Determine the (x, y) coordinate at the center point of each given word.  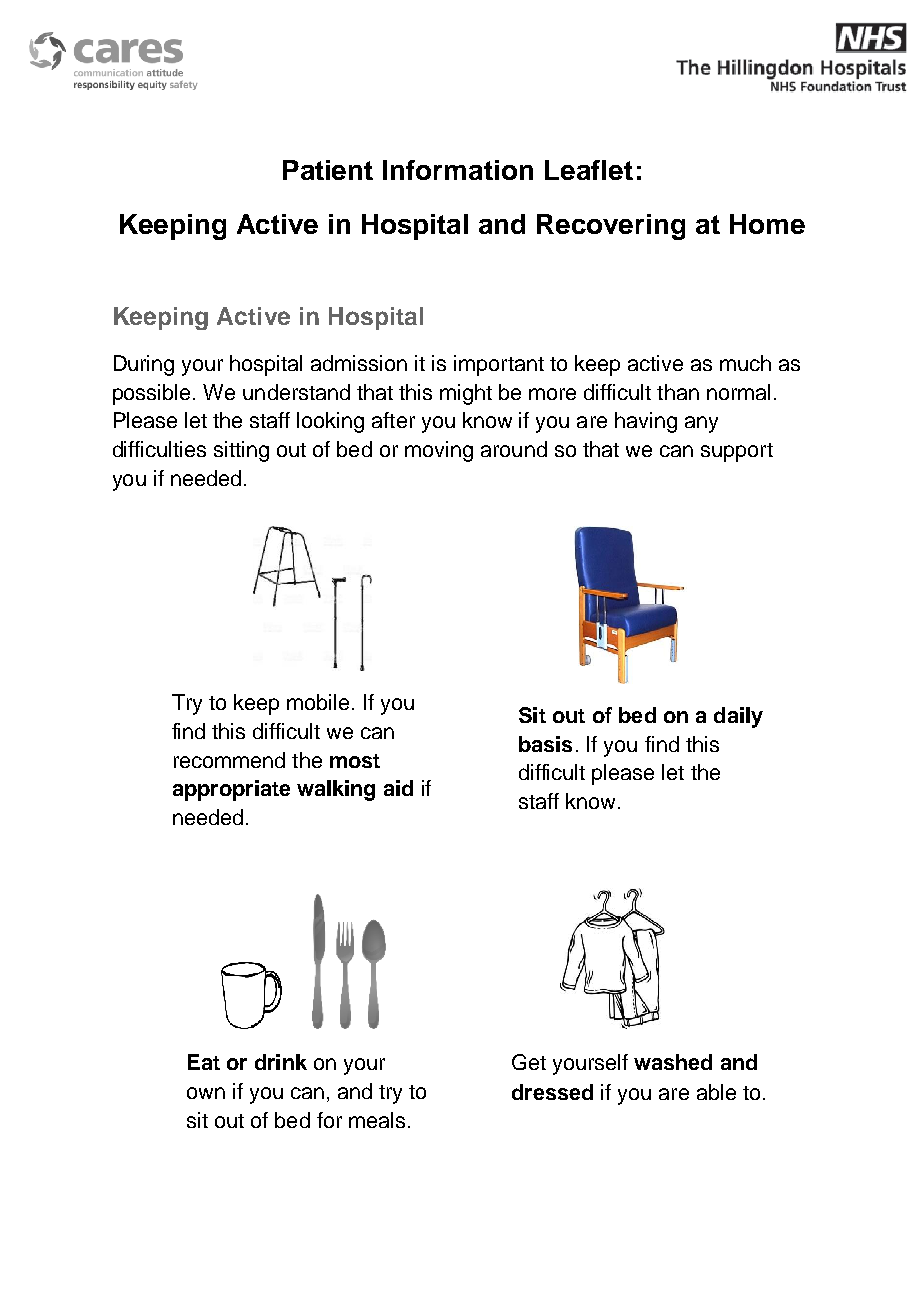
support (737, 452)
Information (458, 170)
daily (738, 717)
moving (439, 451)
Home (767, 224)
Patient (328, 170)
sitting (241, 451)
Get (529, 1062)
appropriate (231, 790)
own (206, 1093)
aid (398, 788)
